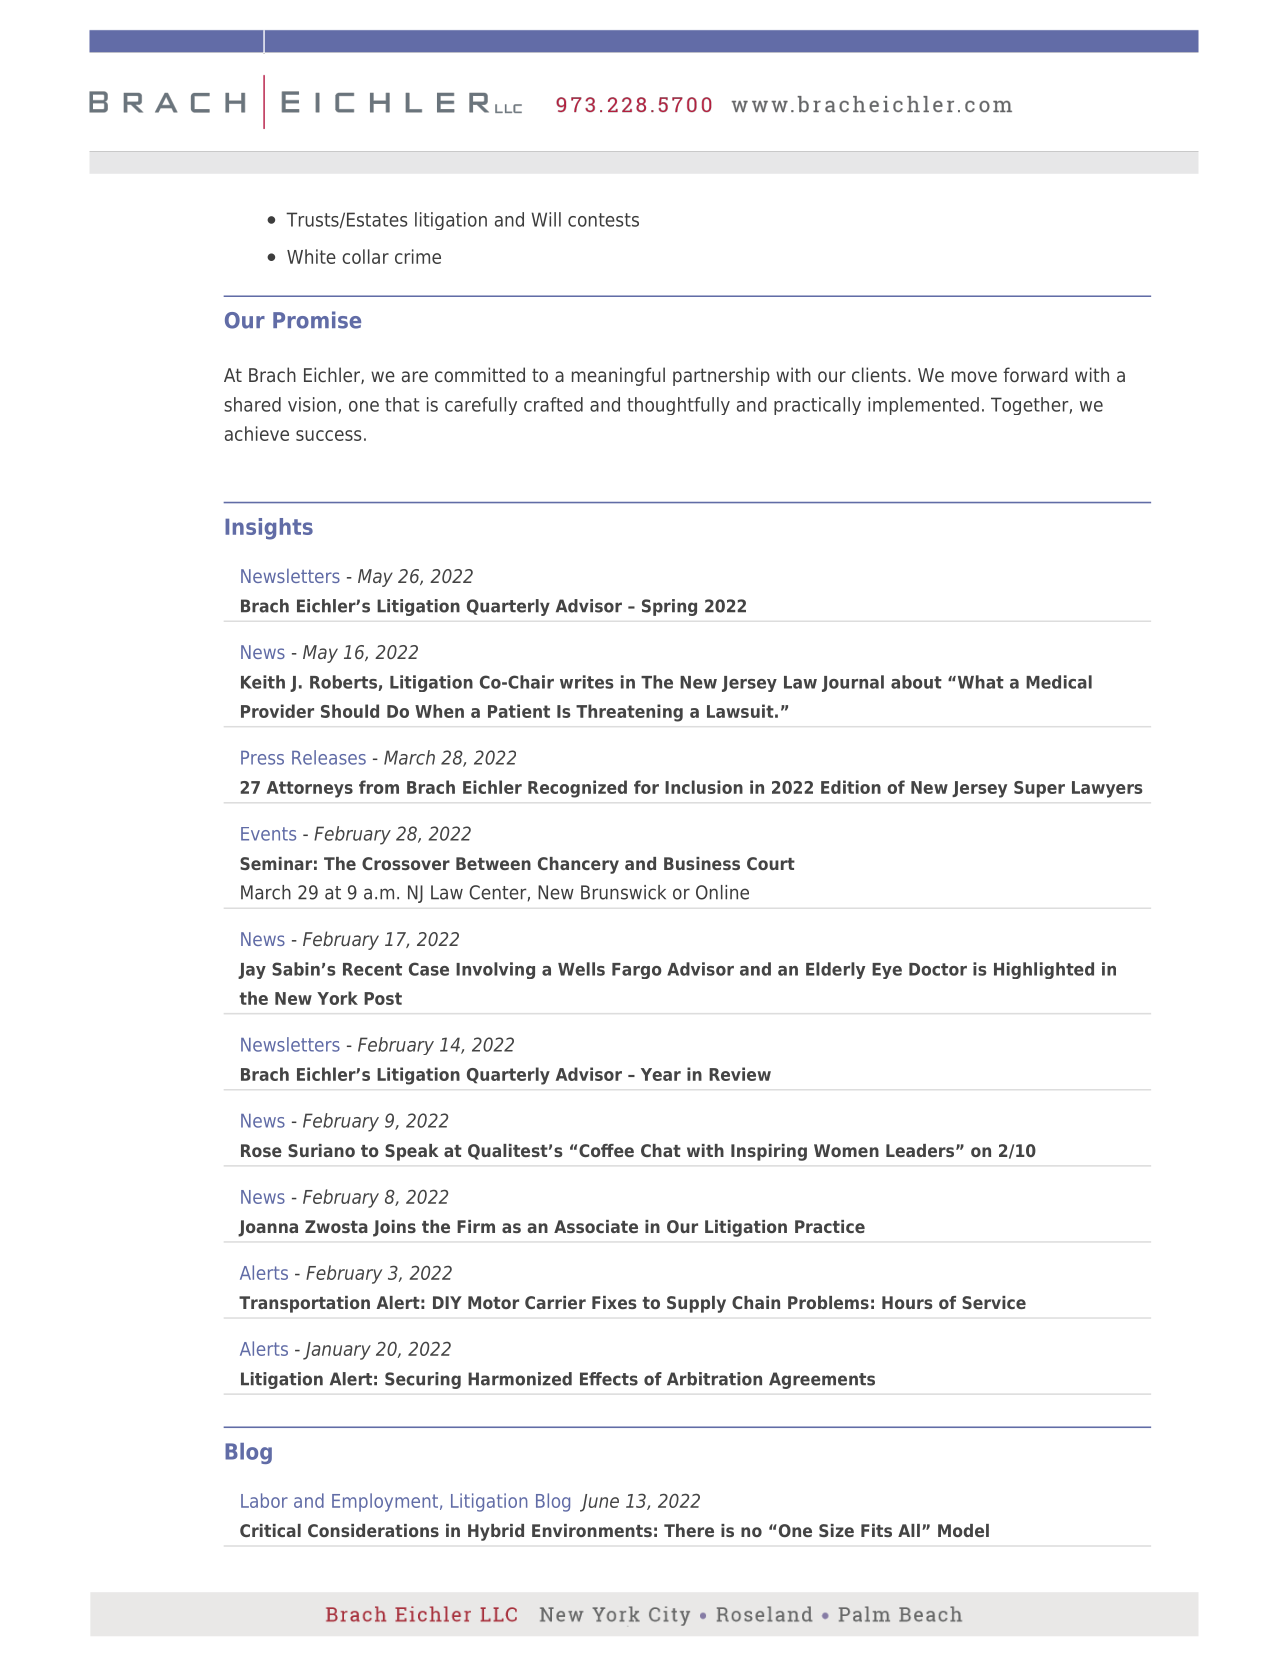  I want to click on There, so click(689, 1530).
